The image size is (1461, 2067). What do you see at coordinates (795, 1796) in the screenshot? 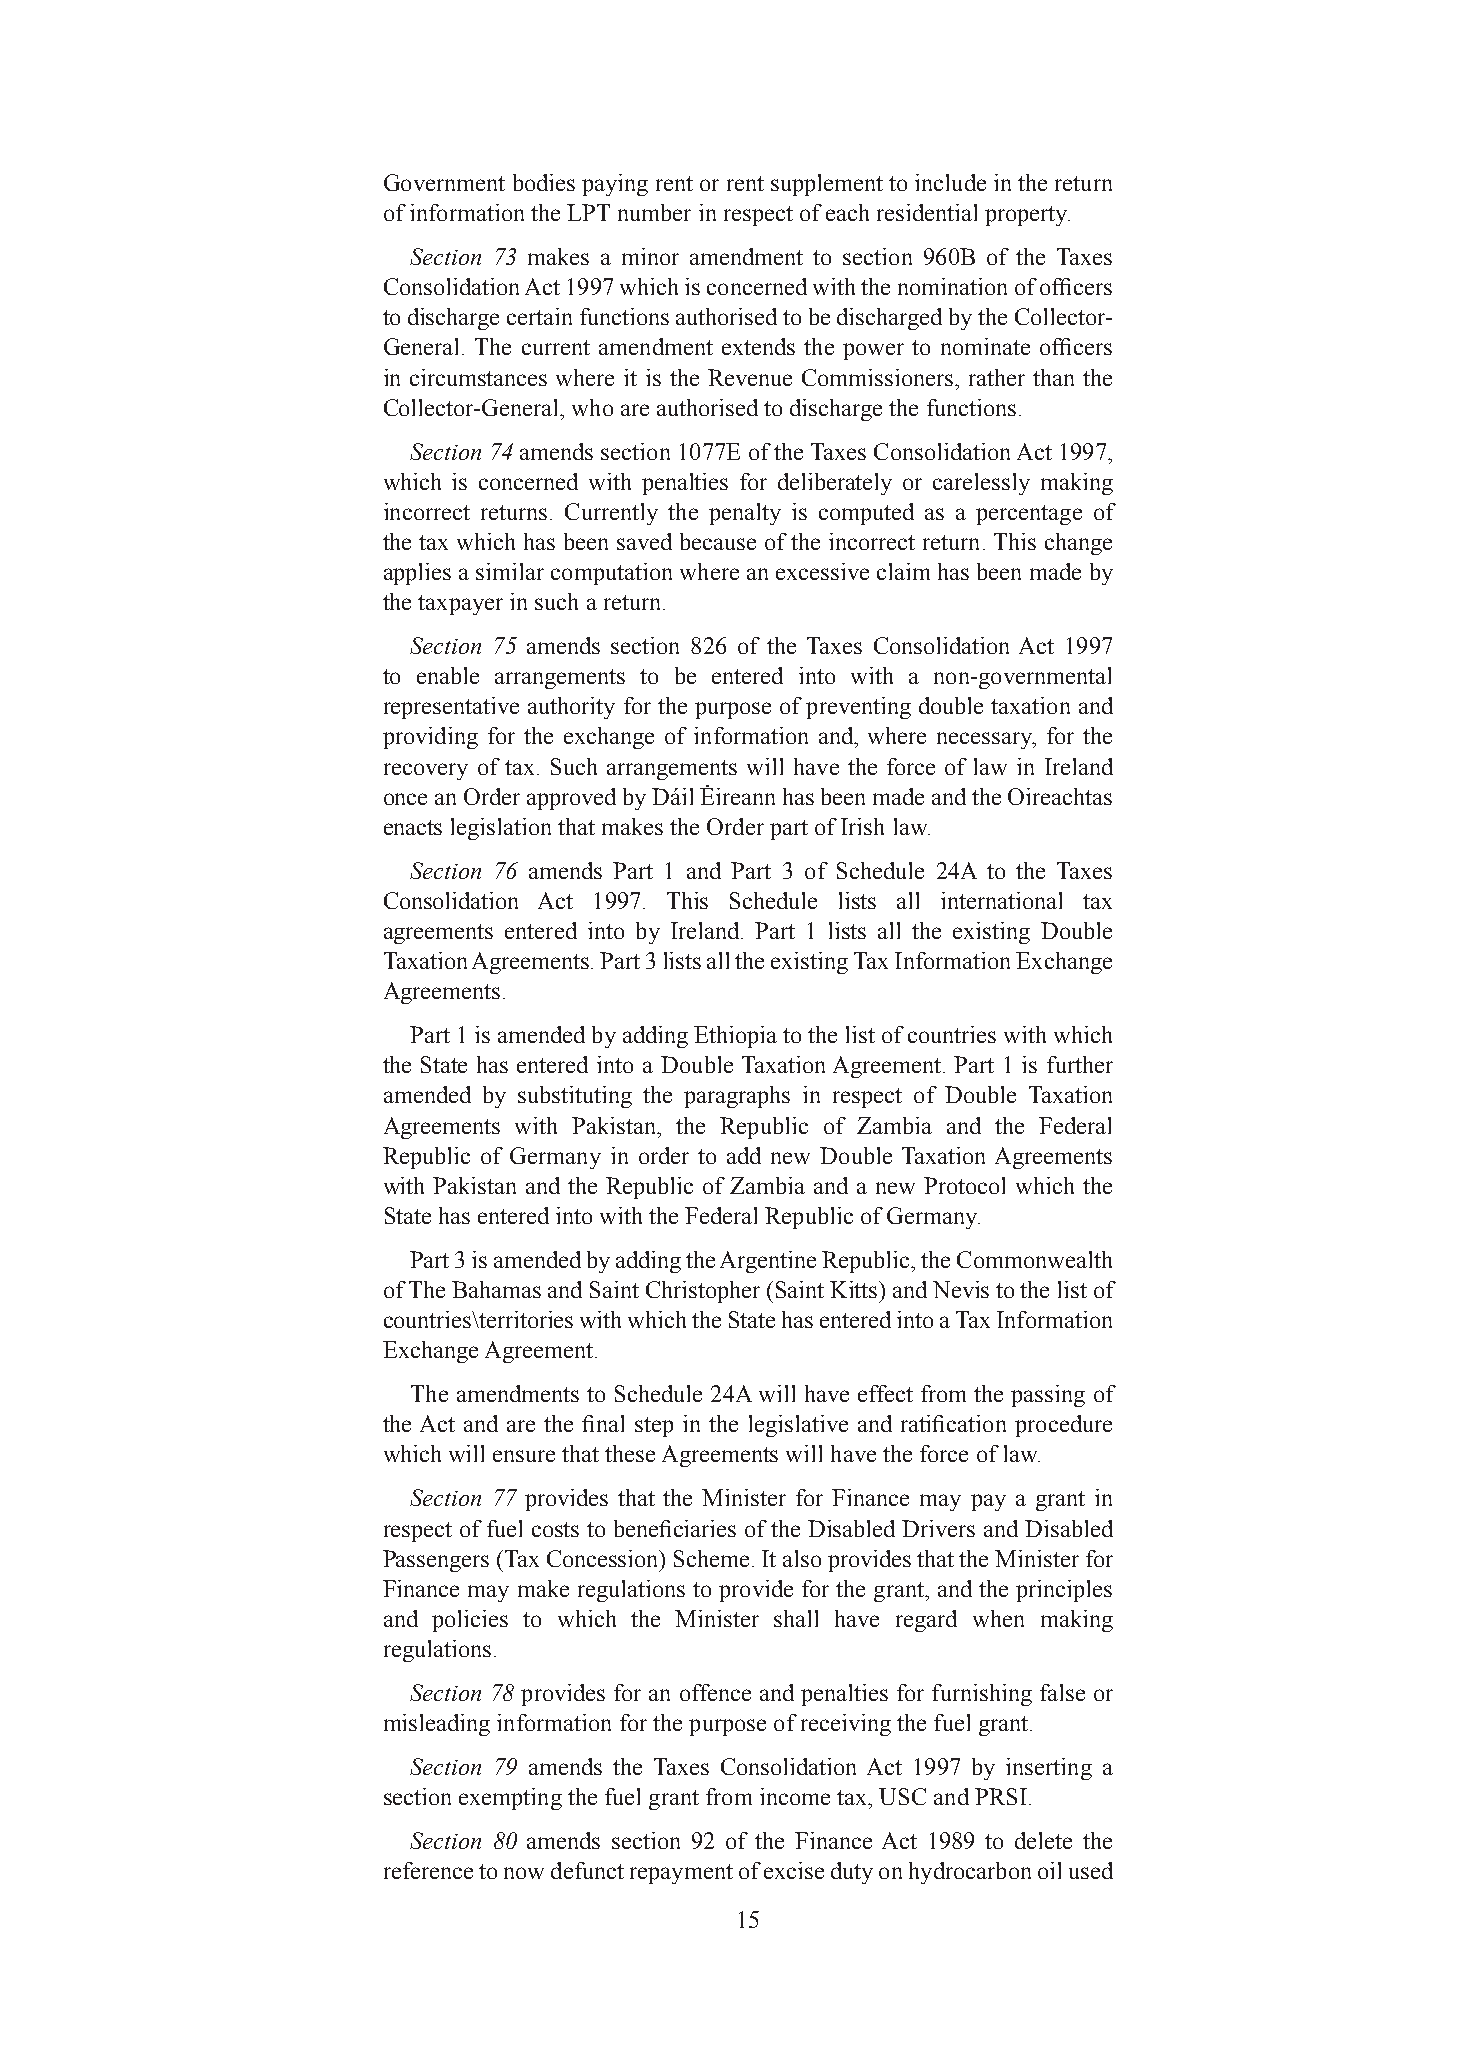
I see `income` at bounding box center [795, 1796].
